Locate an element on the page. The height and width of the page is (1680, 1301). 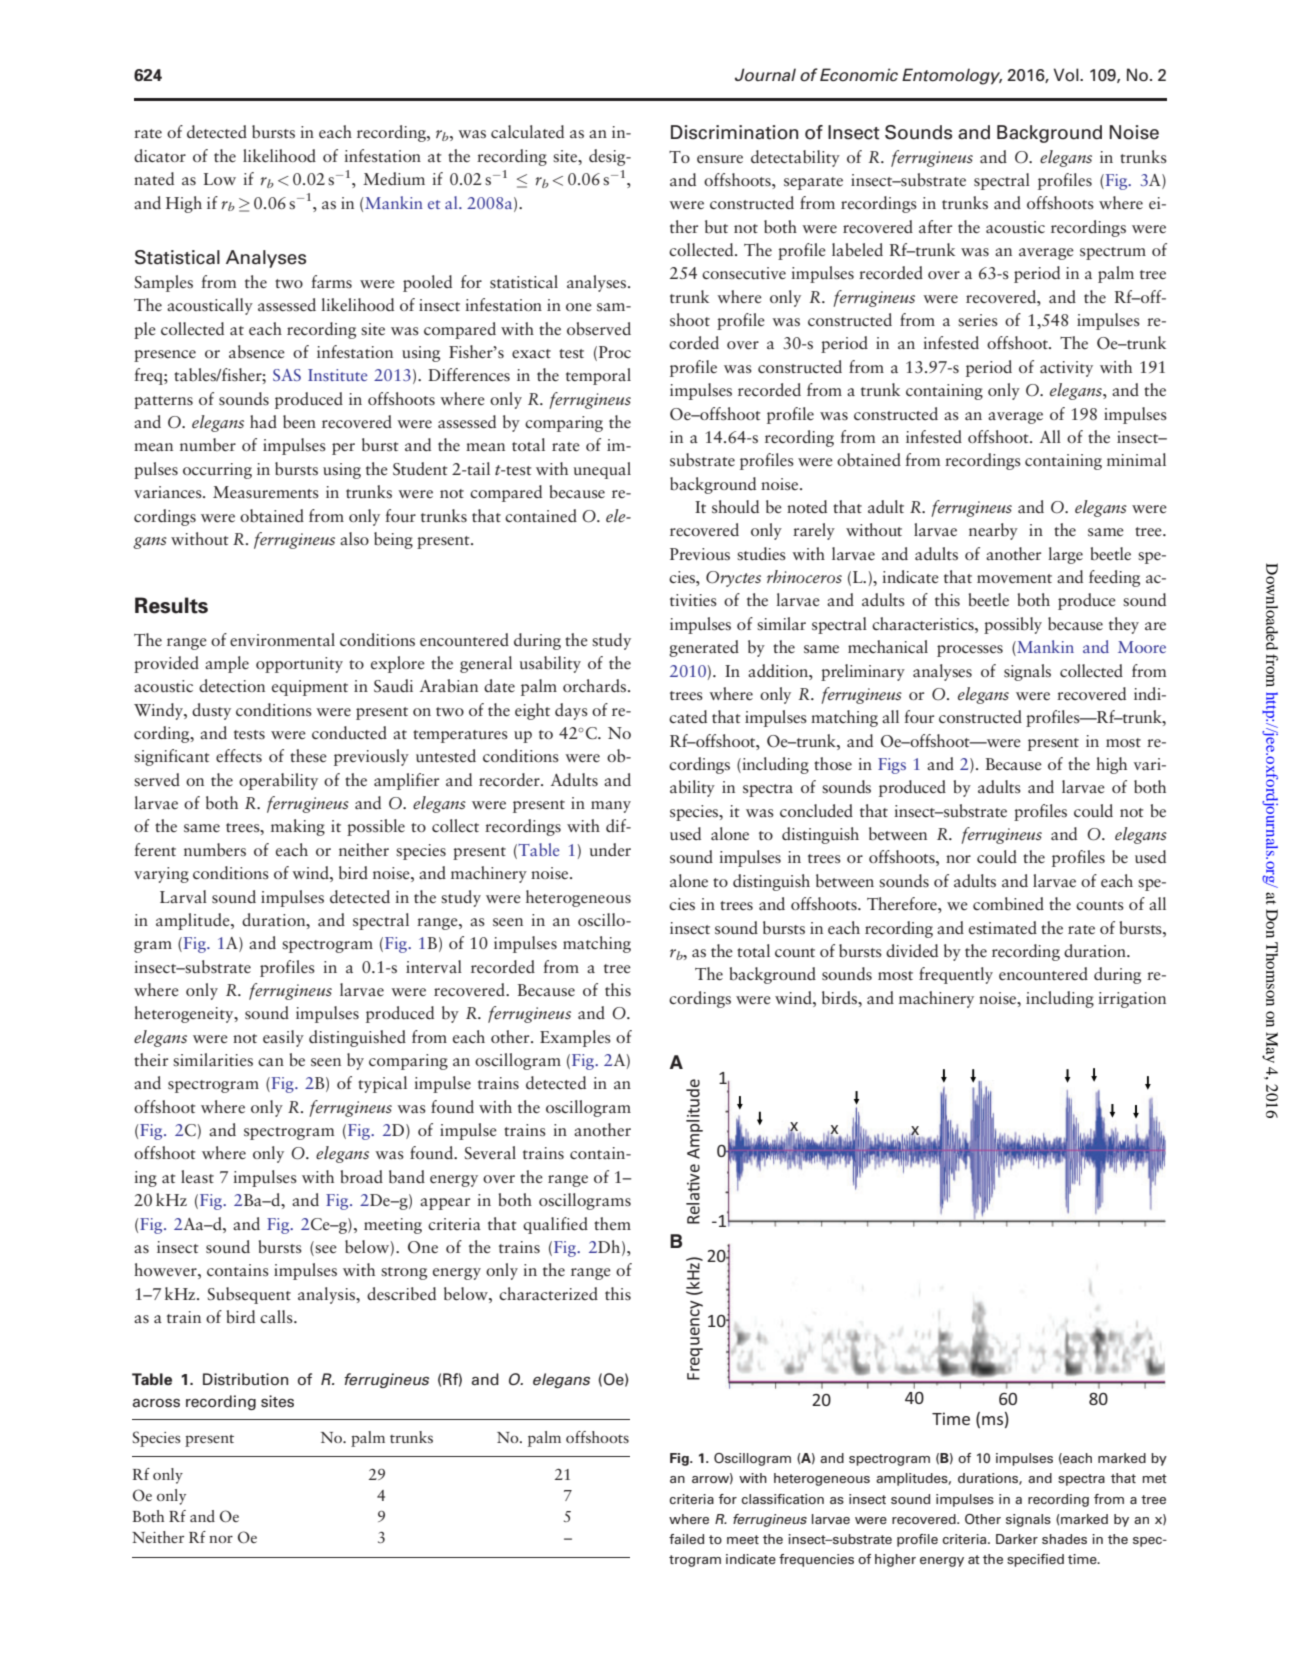
movement is located at coordinates (1014, 579).
